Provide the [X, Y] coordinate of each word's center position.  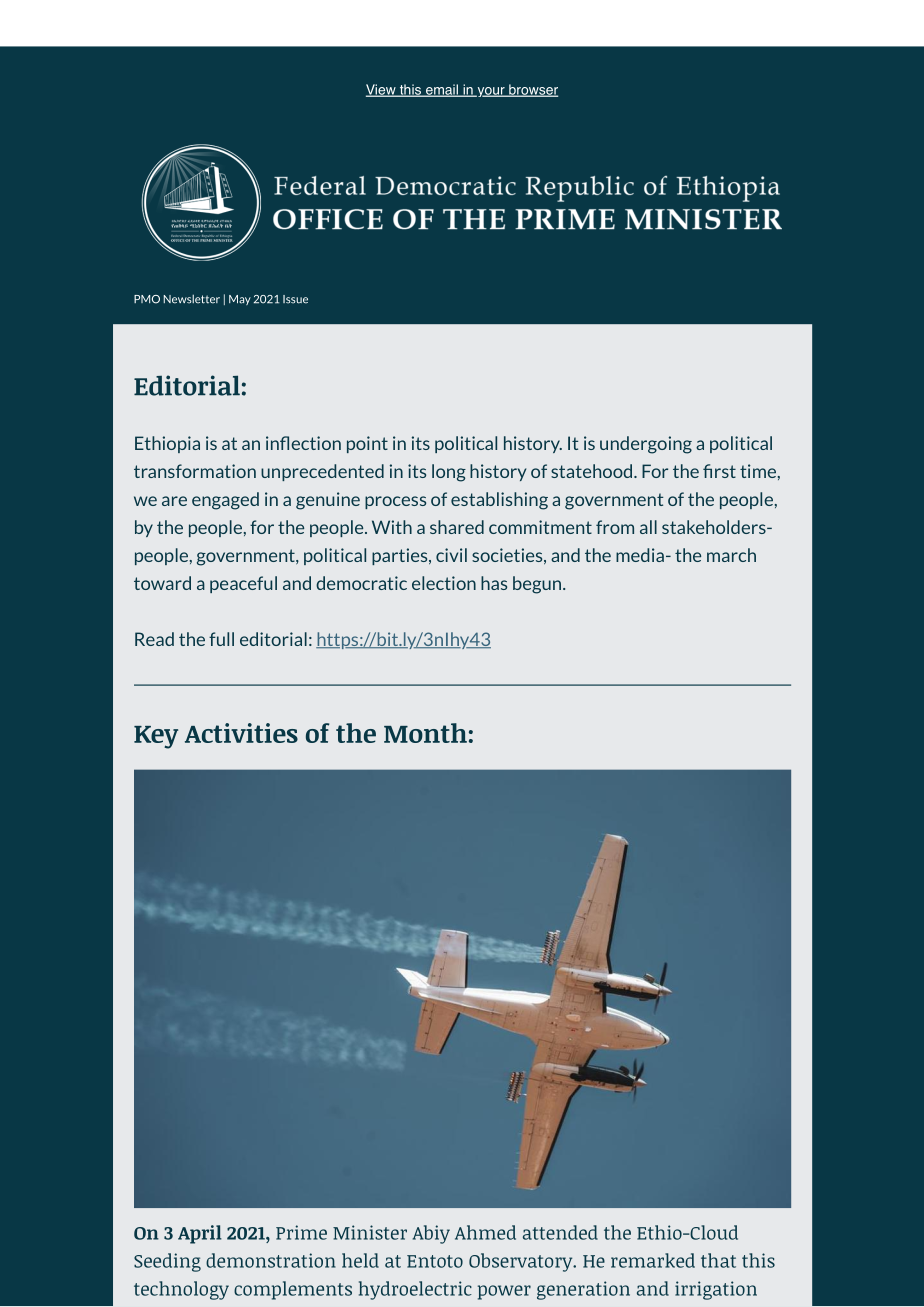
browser [532, 90]
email [441, 90]
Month [425, 733]
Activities [241, 733]
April [200, 1234]
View [382, 90]
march [731, 555]
